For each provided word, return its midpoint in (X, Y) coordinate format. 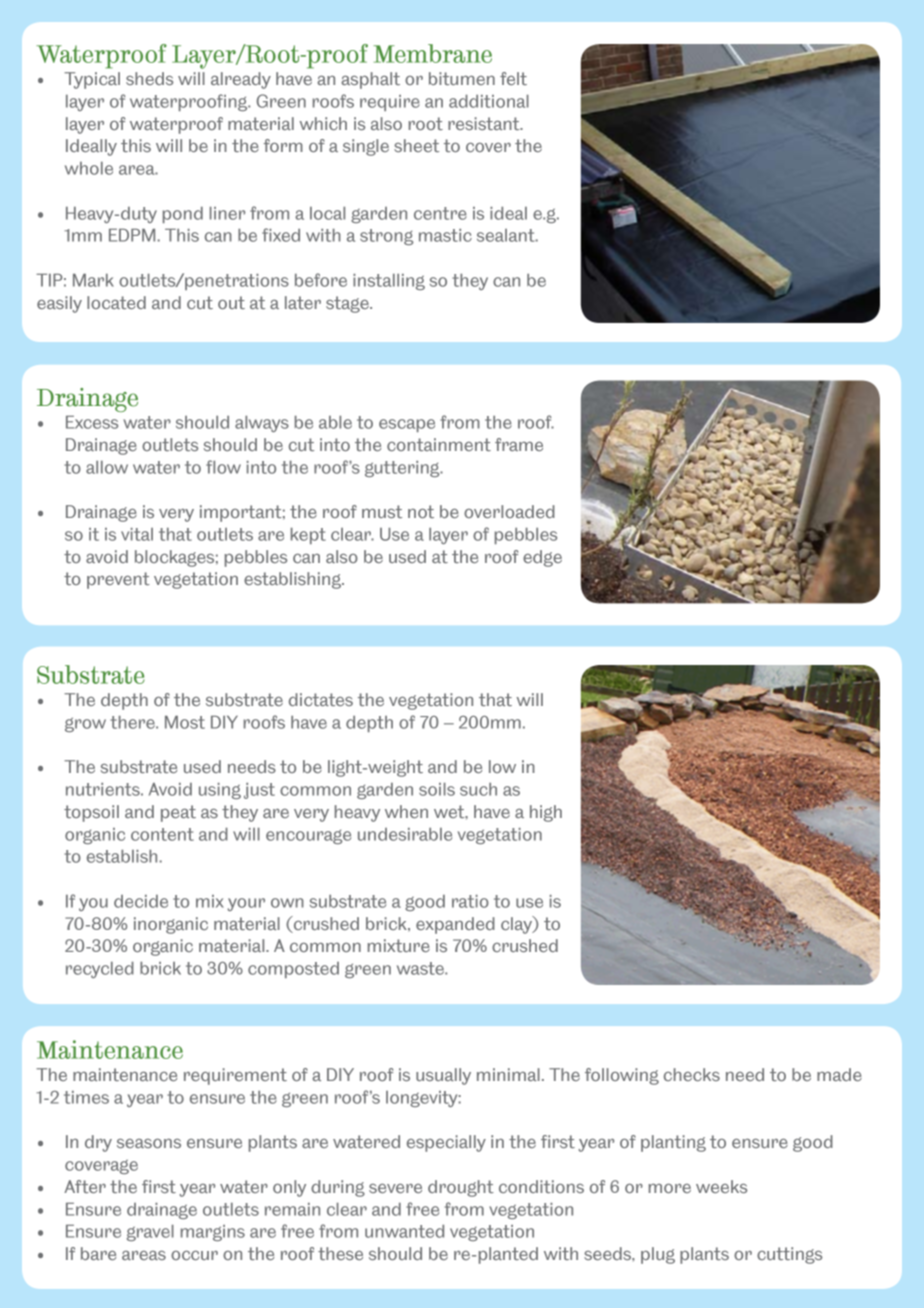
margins (213, 1233)
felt (513, 78)
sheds (149, 78)
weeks (721, 1186)
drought (461, 1188)
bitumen (462, 78)
